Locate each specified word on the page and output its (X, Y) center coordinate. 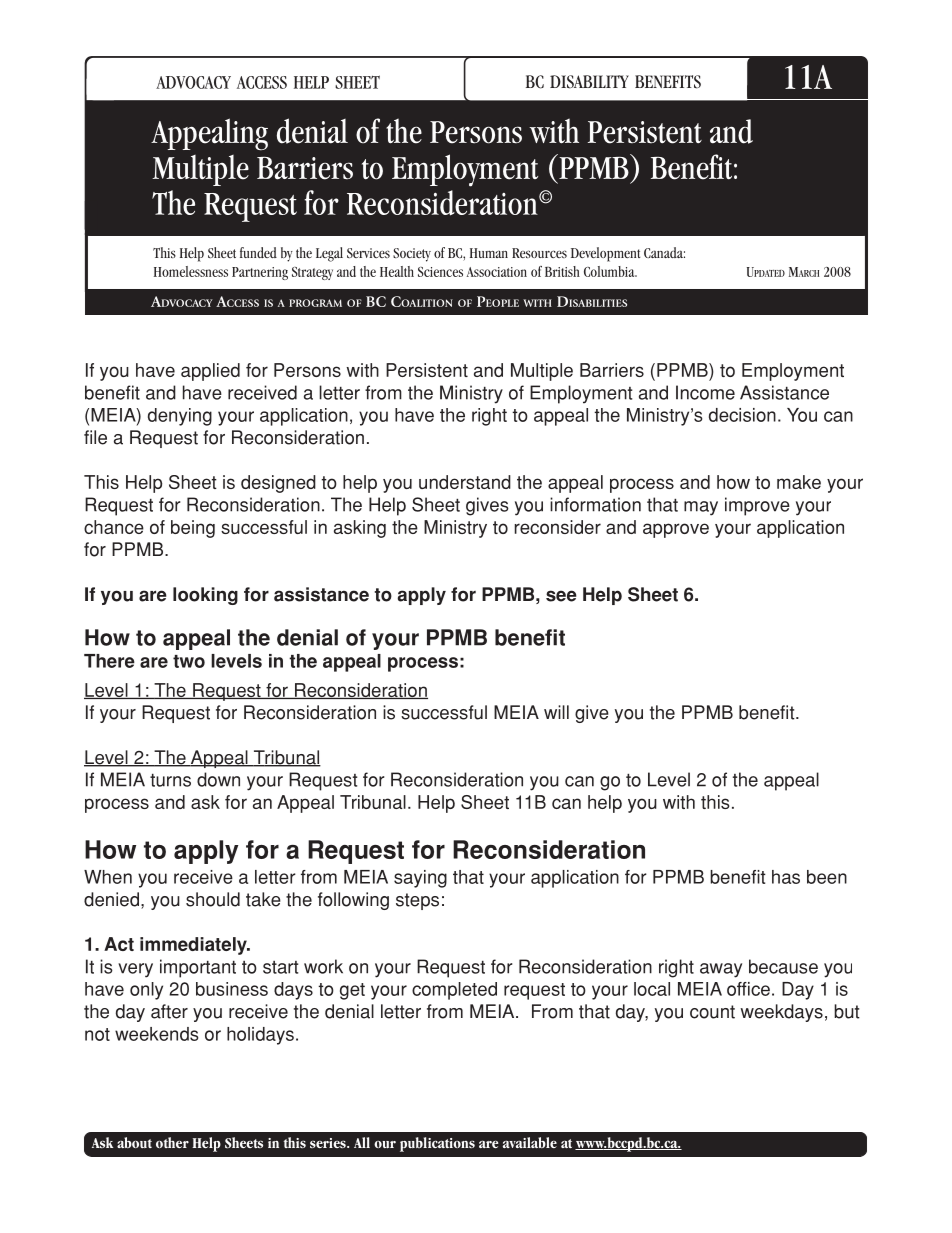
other (172, 1142)
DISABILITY (589, 82)
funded (258, 252)
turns (170, 780)
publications (437, 1144)
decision (742, 415)
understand (465, 482)
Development (605, 254)
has (786, 877)
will (556, 712)
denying (180, 417)
